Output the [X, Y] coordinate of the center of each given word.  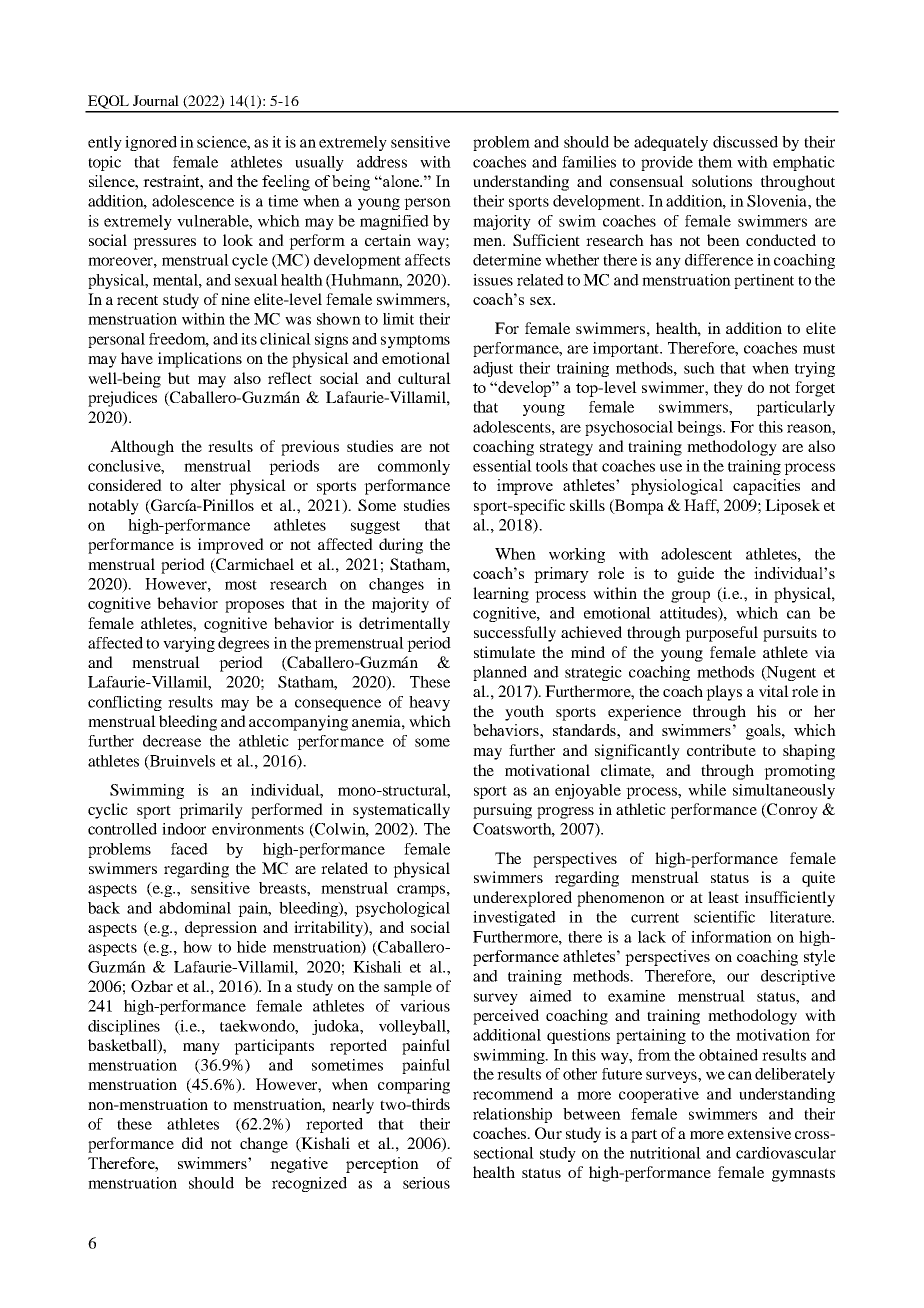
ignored [151, 143]
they [728, 389]
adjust [493, 369]
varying [189, 644]
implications [200, 360]
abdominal [195, 908]
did [192, 1143]
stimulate [504, 652]
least [723, 897]
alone [401, 181]
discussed [745, 142]
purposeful [721, 634]
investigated [514, 918]
